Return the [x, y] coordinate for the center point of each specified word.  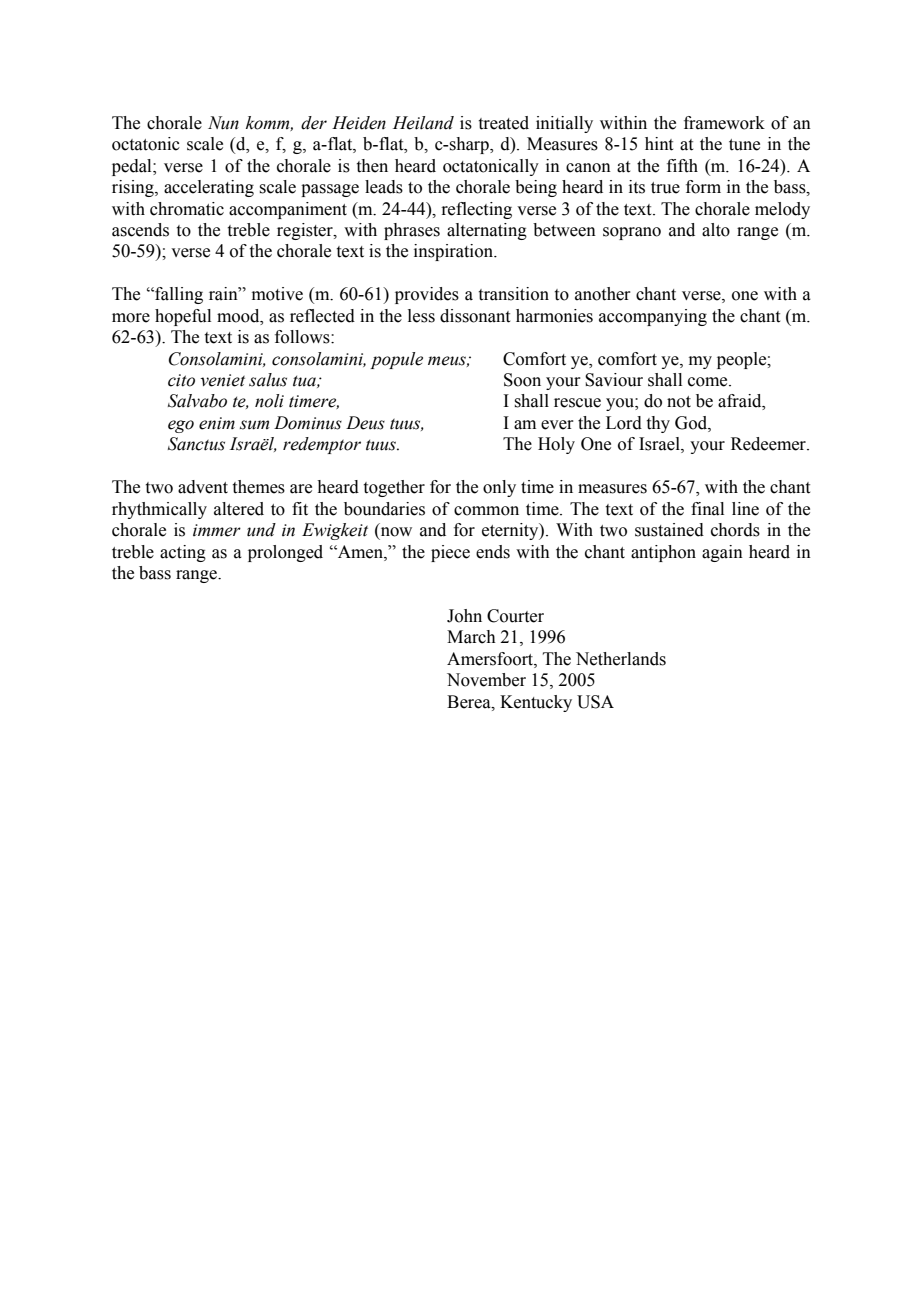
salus [268, 380]
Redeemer [769, 444]
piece [450, 553]
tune [744, 145]
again [722, 553]
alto [716, 230]
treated [504, 123]
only [499, 488]
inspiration [454, 252]
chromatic [187, 209]
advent [203, 487]
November [486, 680]
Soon [522, 380]
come [709, 382]
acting [183, 553]
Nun [223, 123]
